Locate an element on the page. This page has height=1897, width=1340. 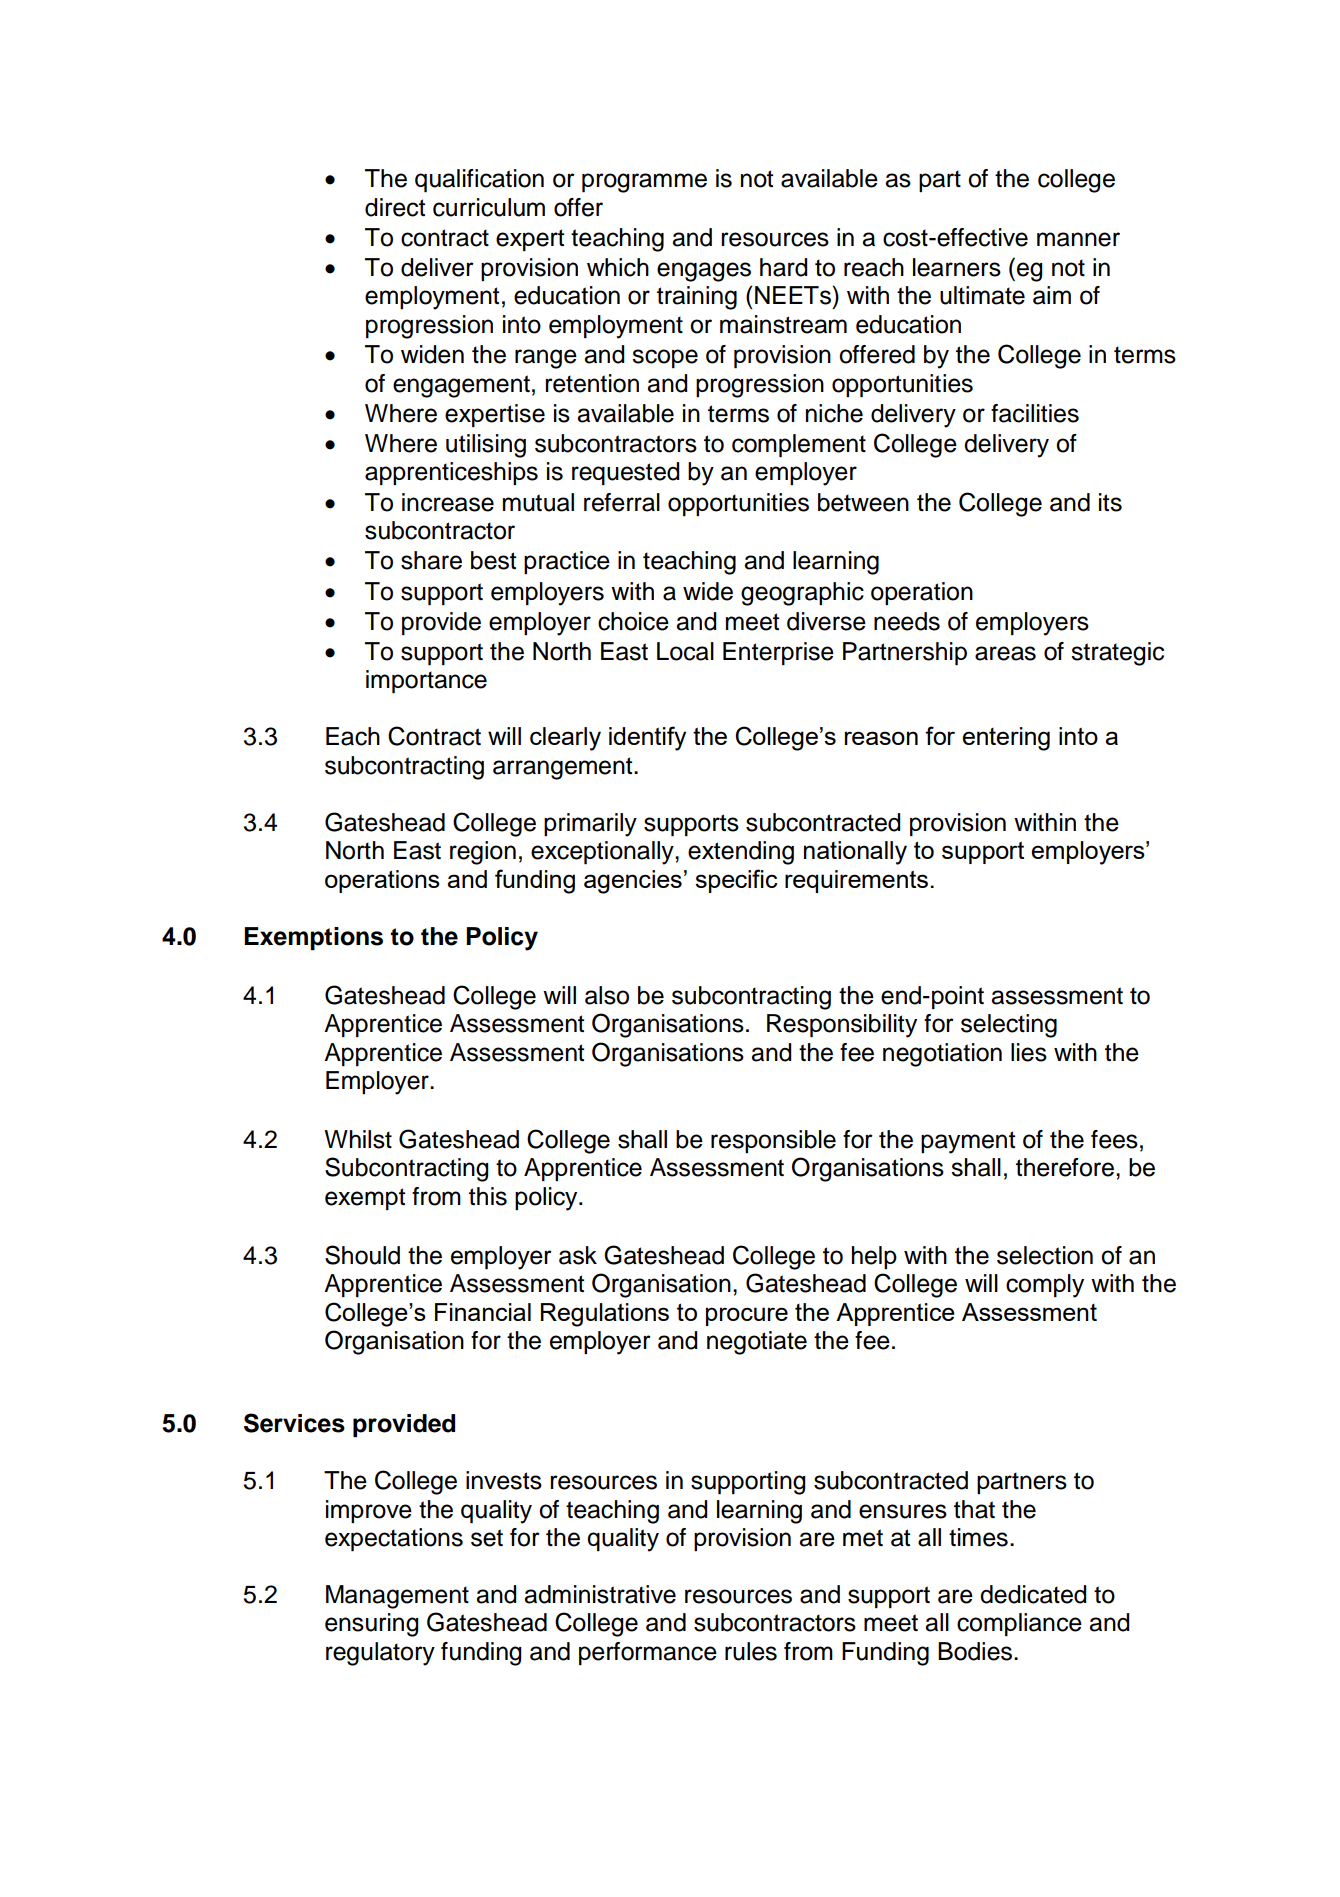
procure is located at coordinates (747, 1316).
